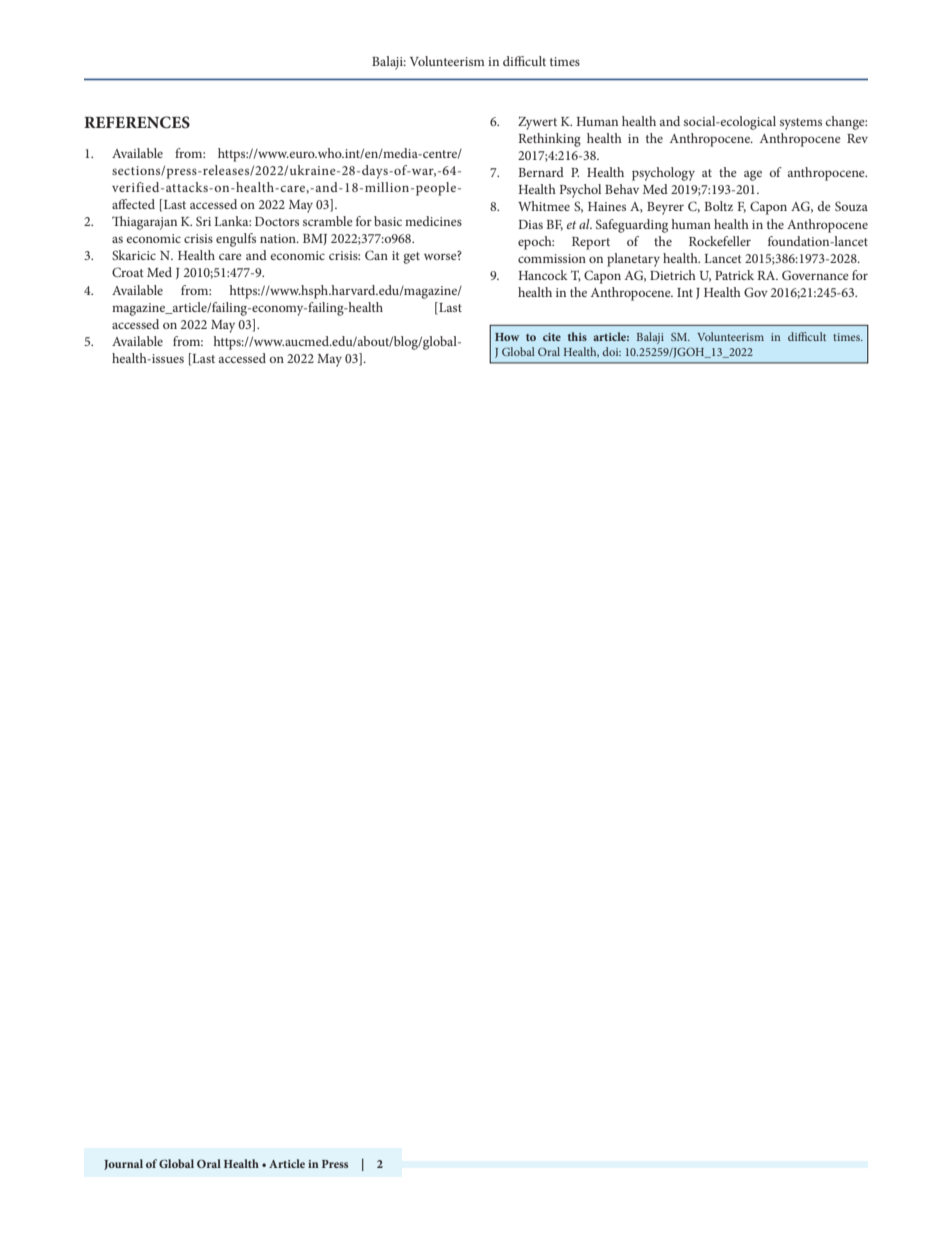 This image has height=1233, width=952. What do you see at coordinates (720, 241) in the image?
I see `Rockefeller` at bounding box center [720, 241].
